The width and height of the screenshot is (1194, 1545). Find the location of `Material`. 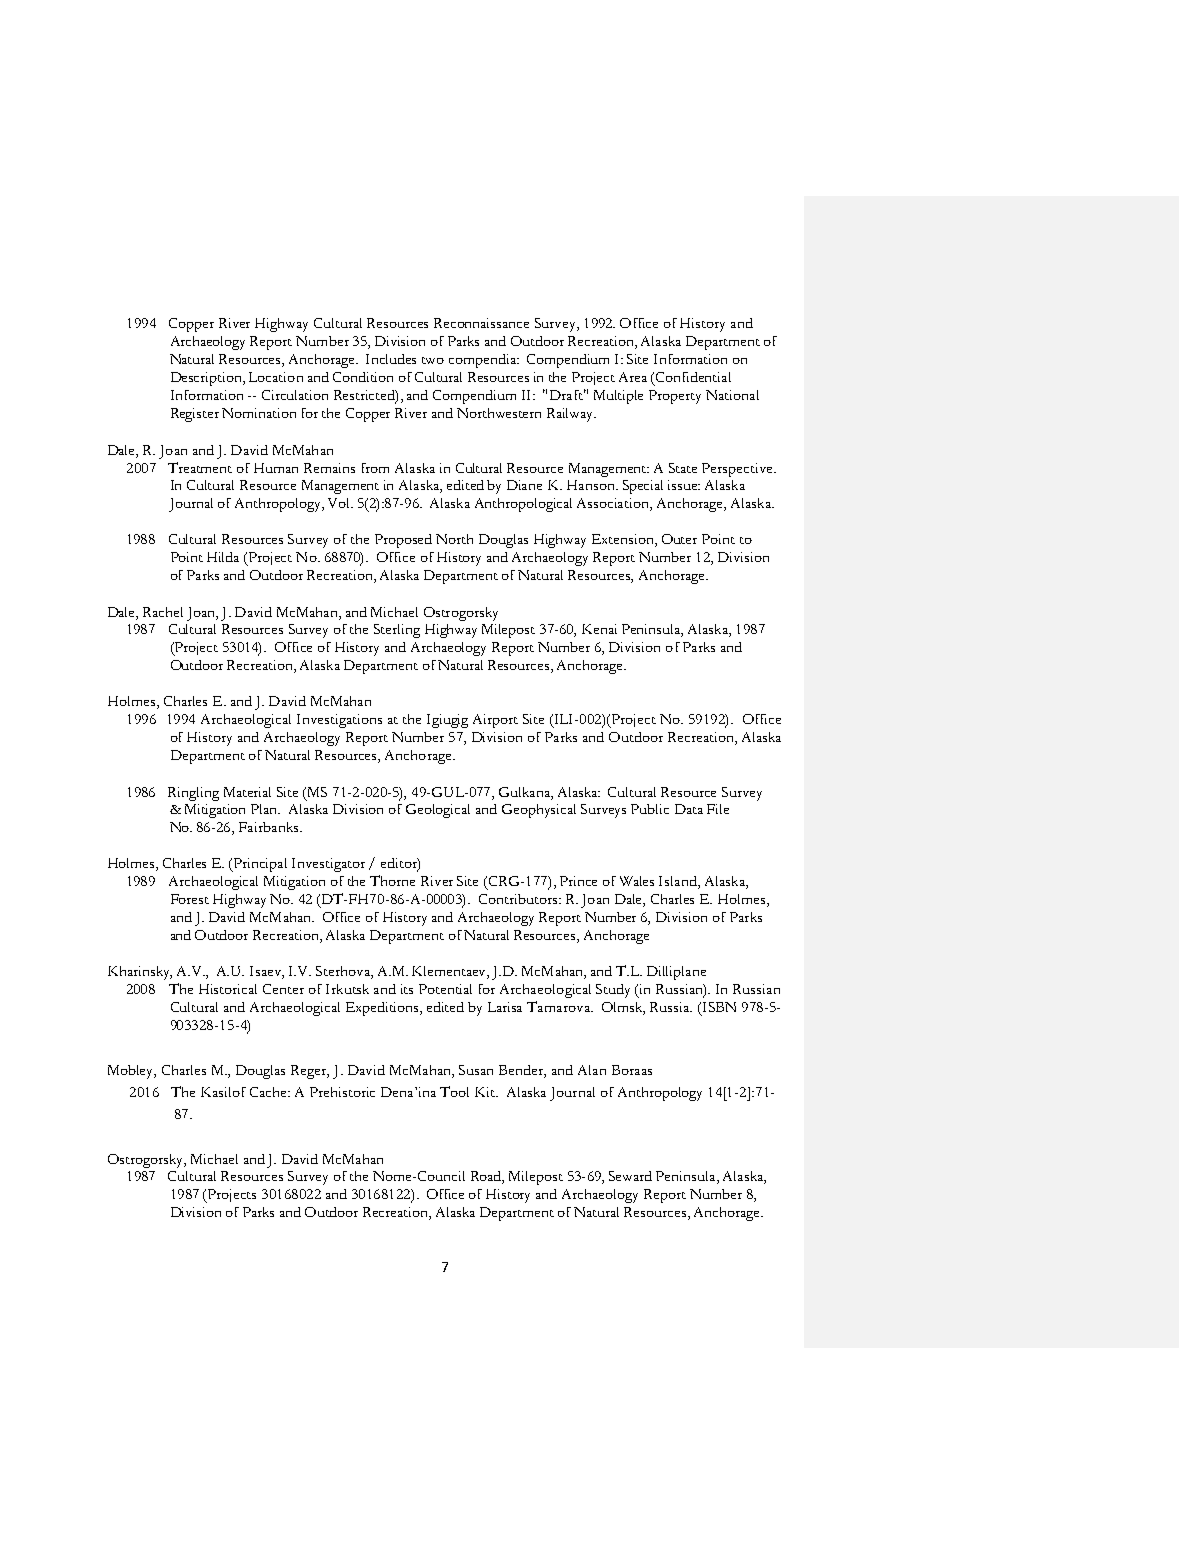

Material is located at coordinates (247, 792).
